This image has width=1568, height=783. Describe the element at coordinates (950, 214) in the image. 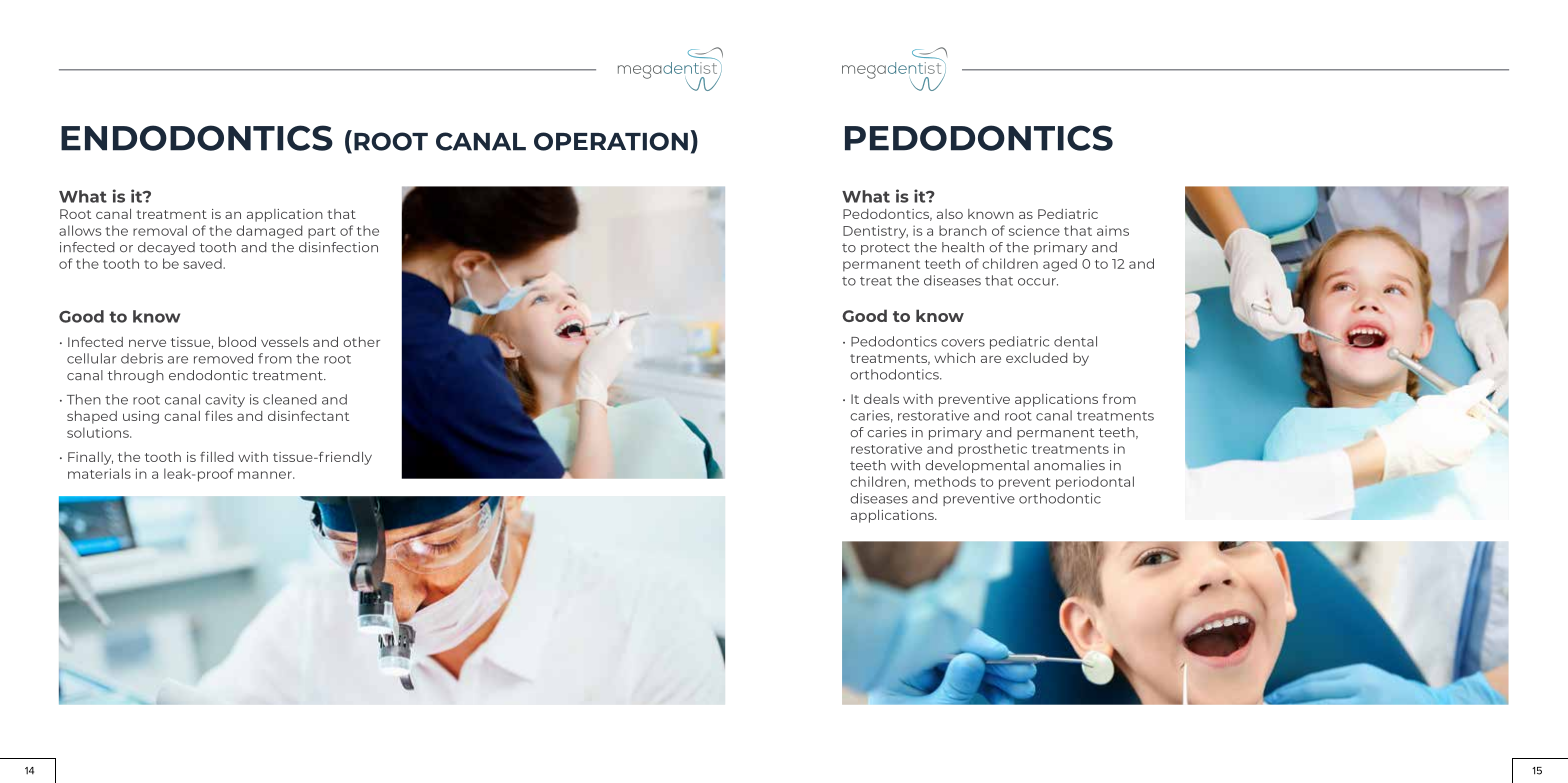

I see `also` at that location.
